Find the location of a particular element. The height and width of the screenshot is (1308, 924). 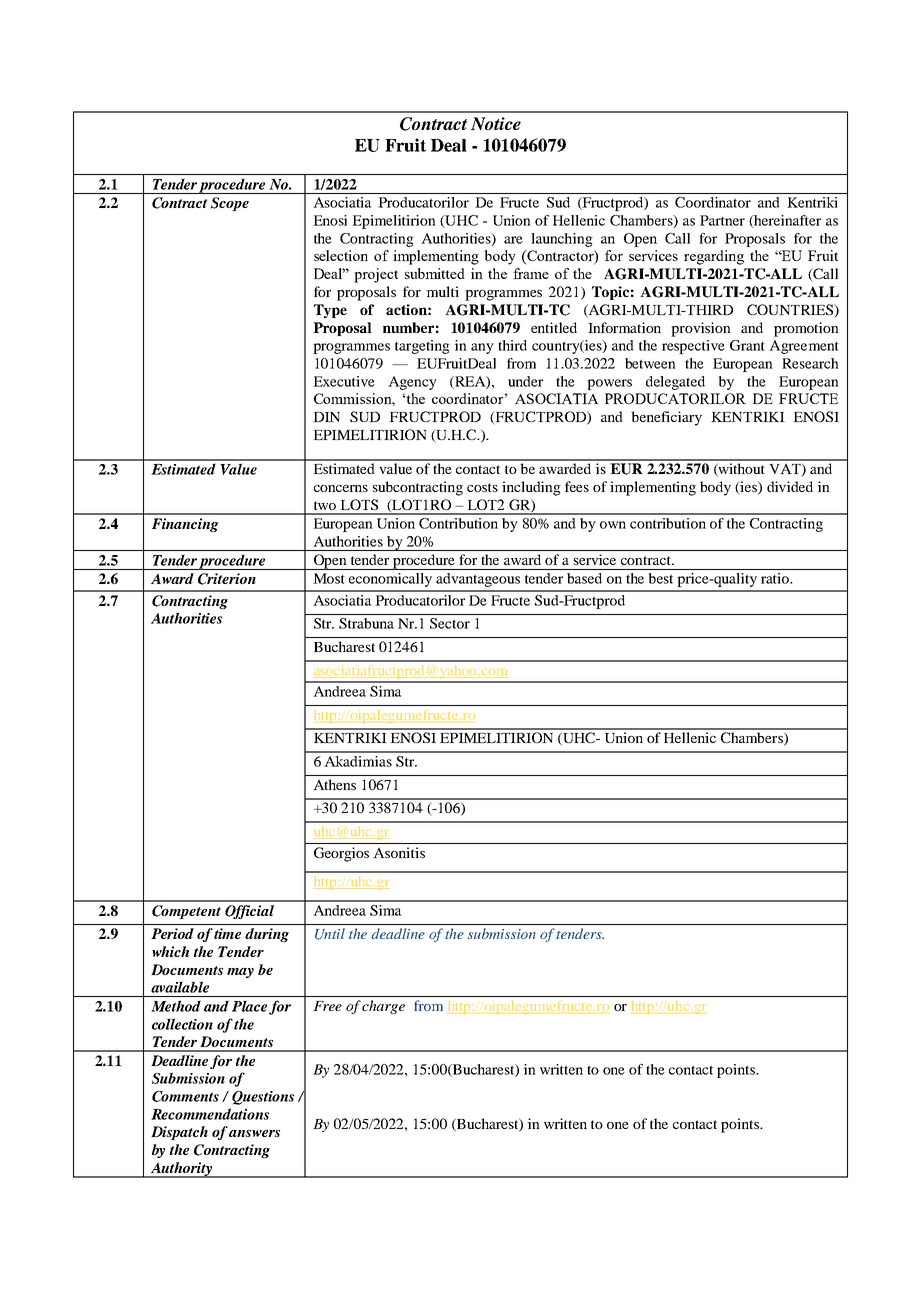

Notice is located at coordinates (496, 124).
